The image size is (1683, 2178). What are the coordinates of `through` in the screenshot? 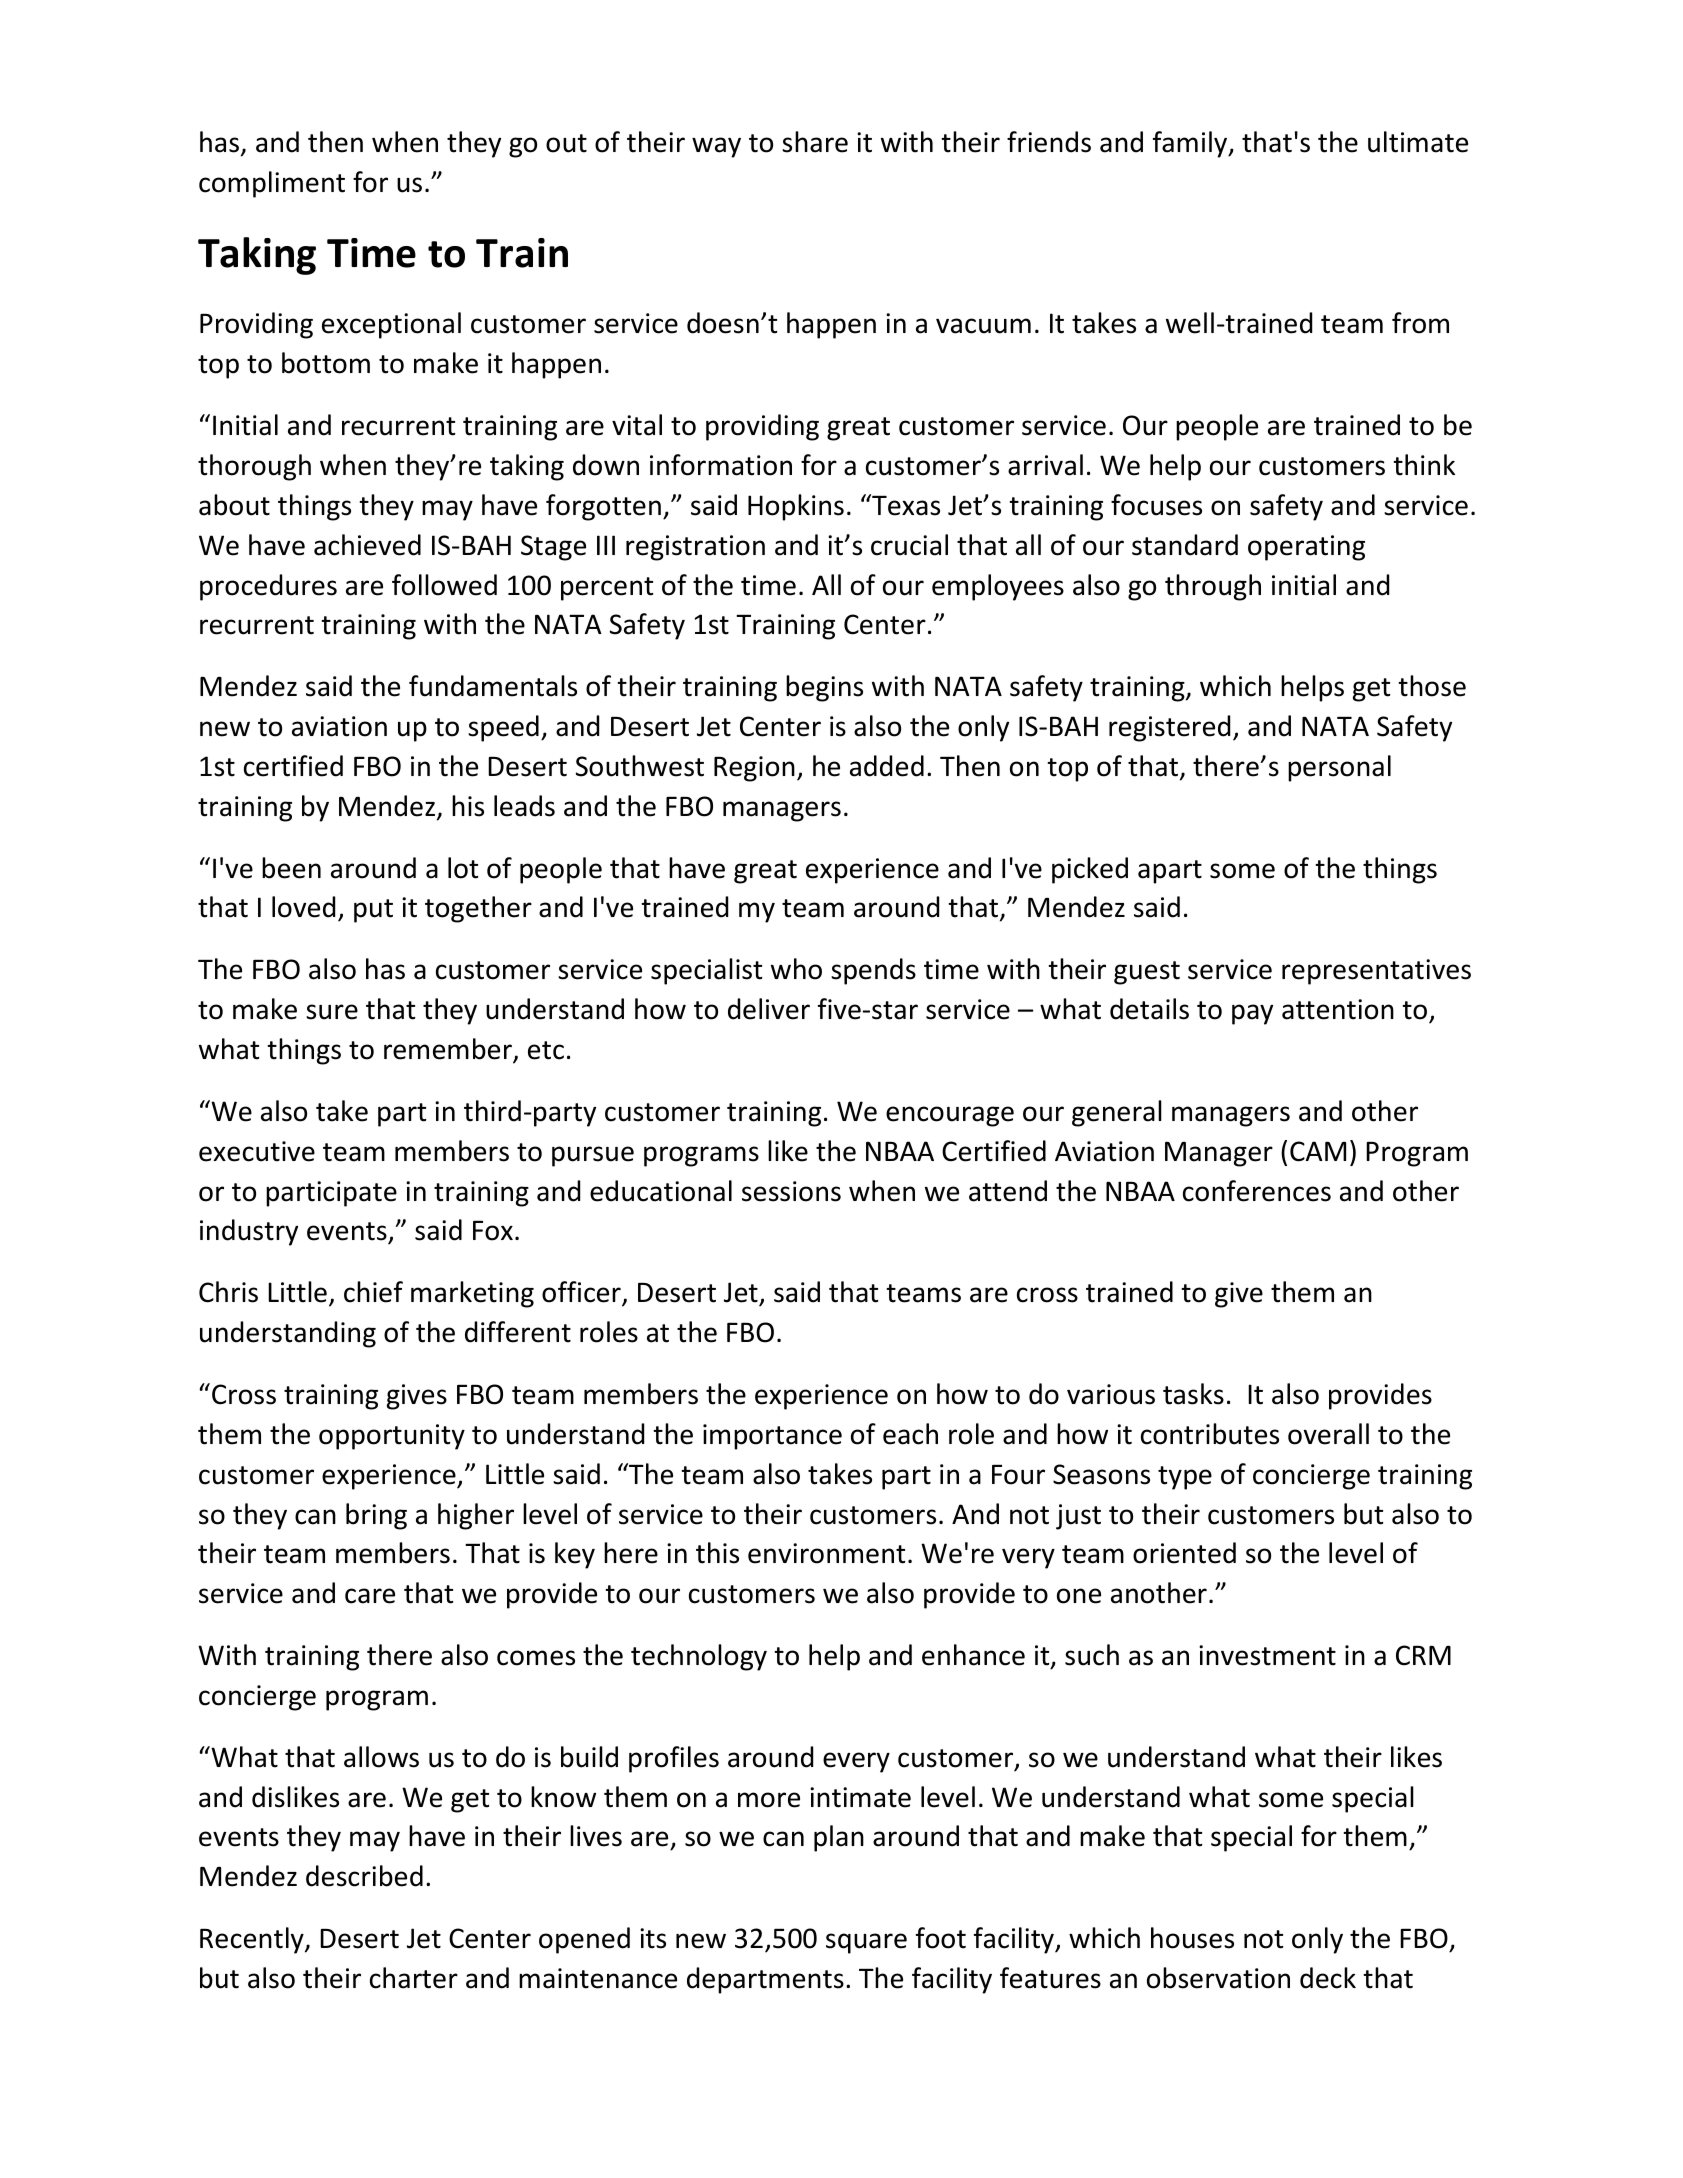 It's located at (1213, 587).
